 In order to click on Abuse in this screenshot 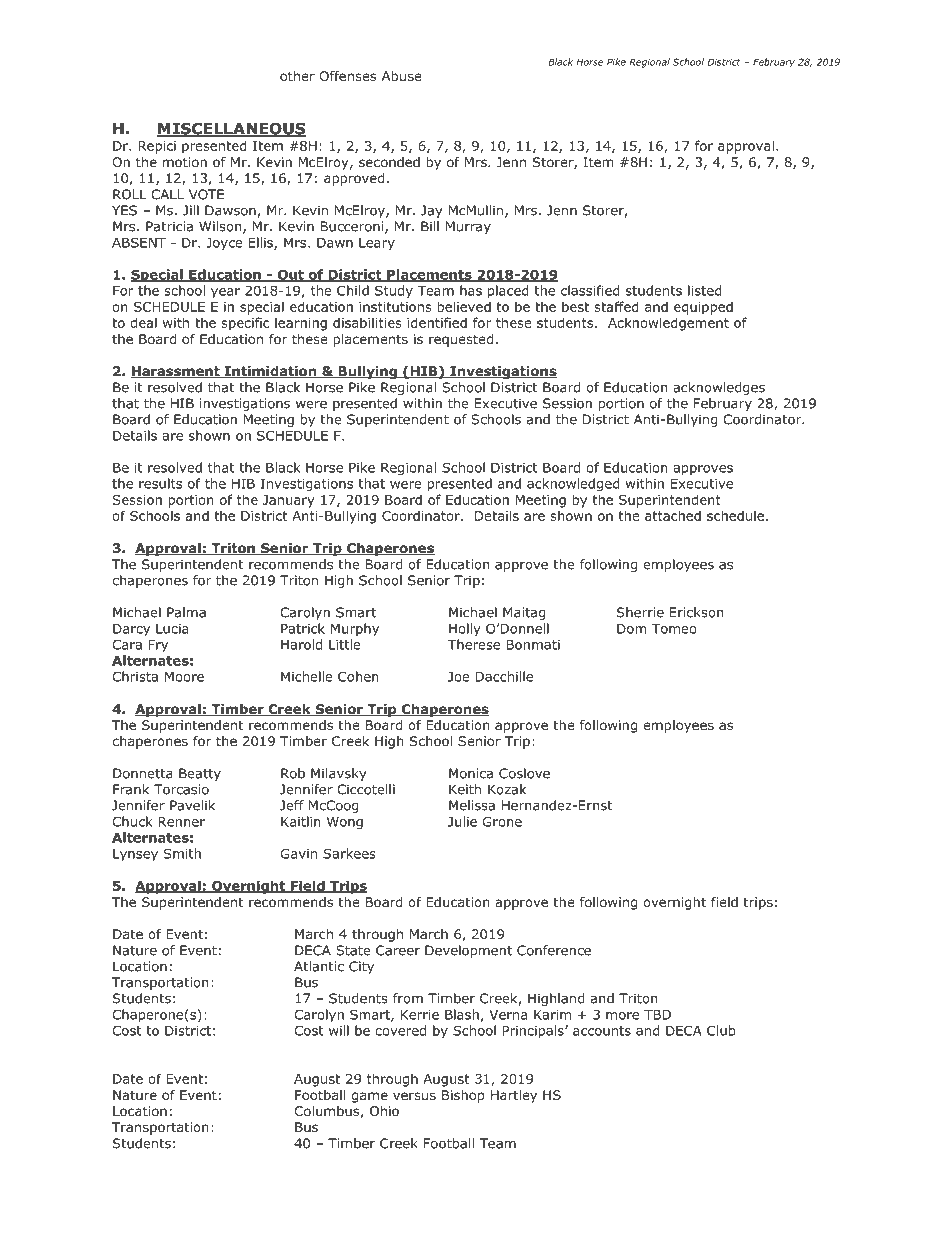, I will do `click(402, 76)`.
